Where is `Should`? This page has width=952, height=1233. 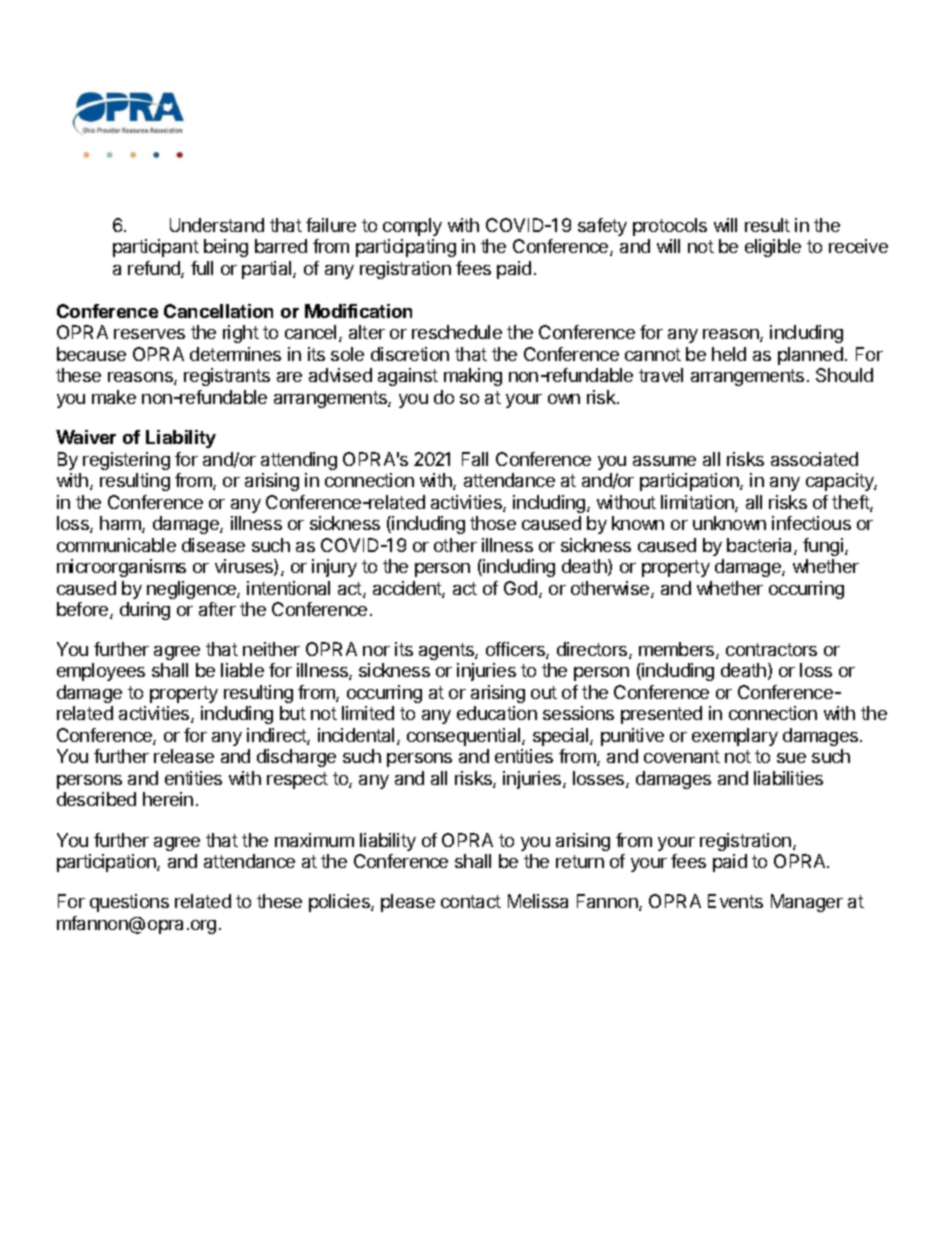 Should is located at coordinates (844, 375).
